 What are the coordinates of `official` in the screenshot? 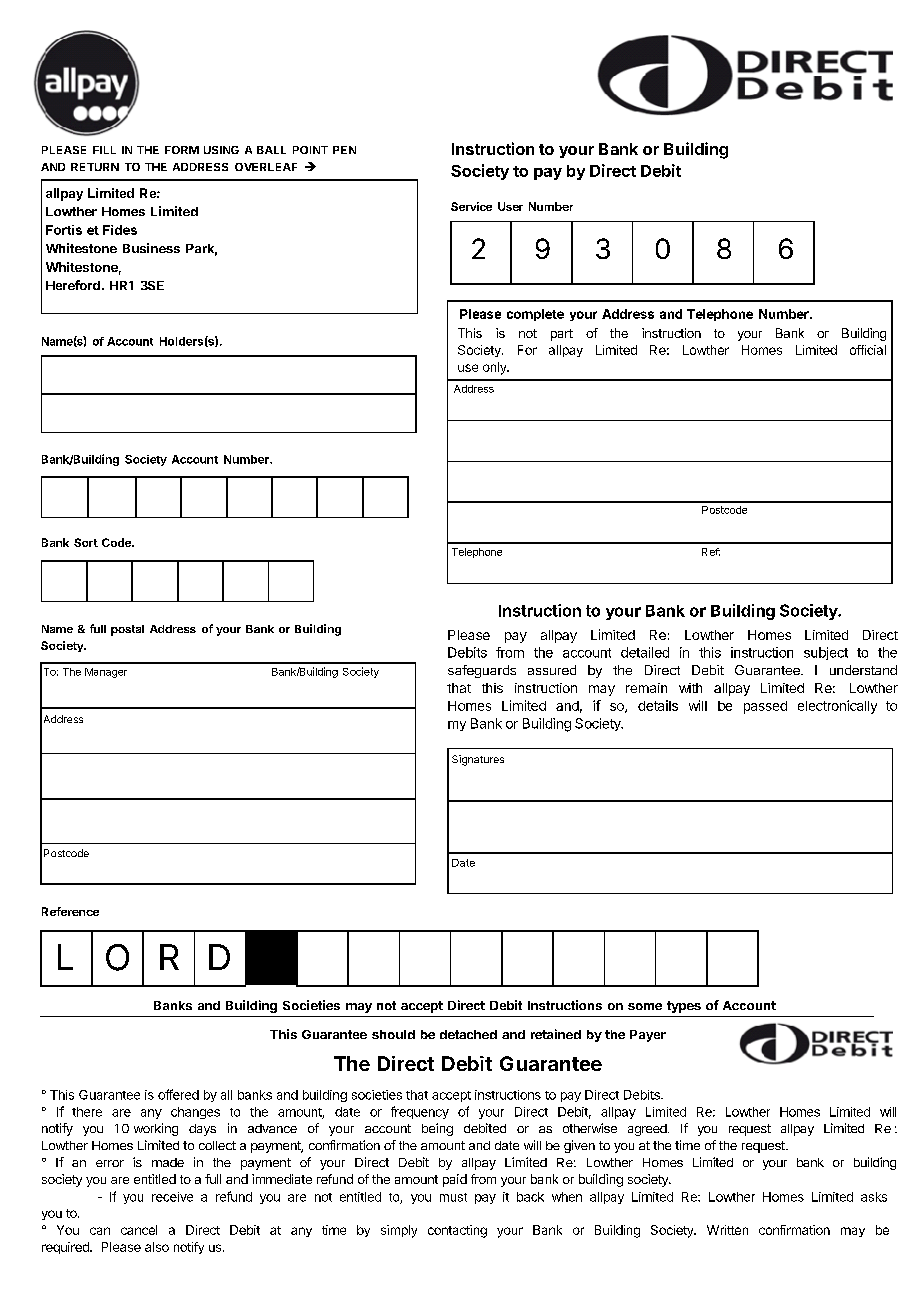 It's located at (868, 350).
